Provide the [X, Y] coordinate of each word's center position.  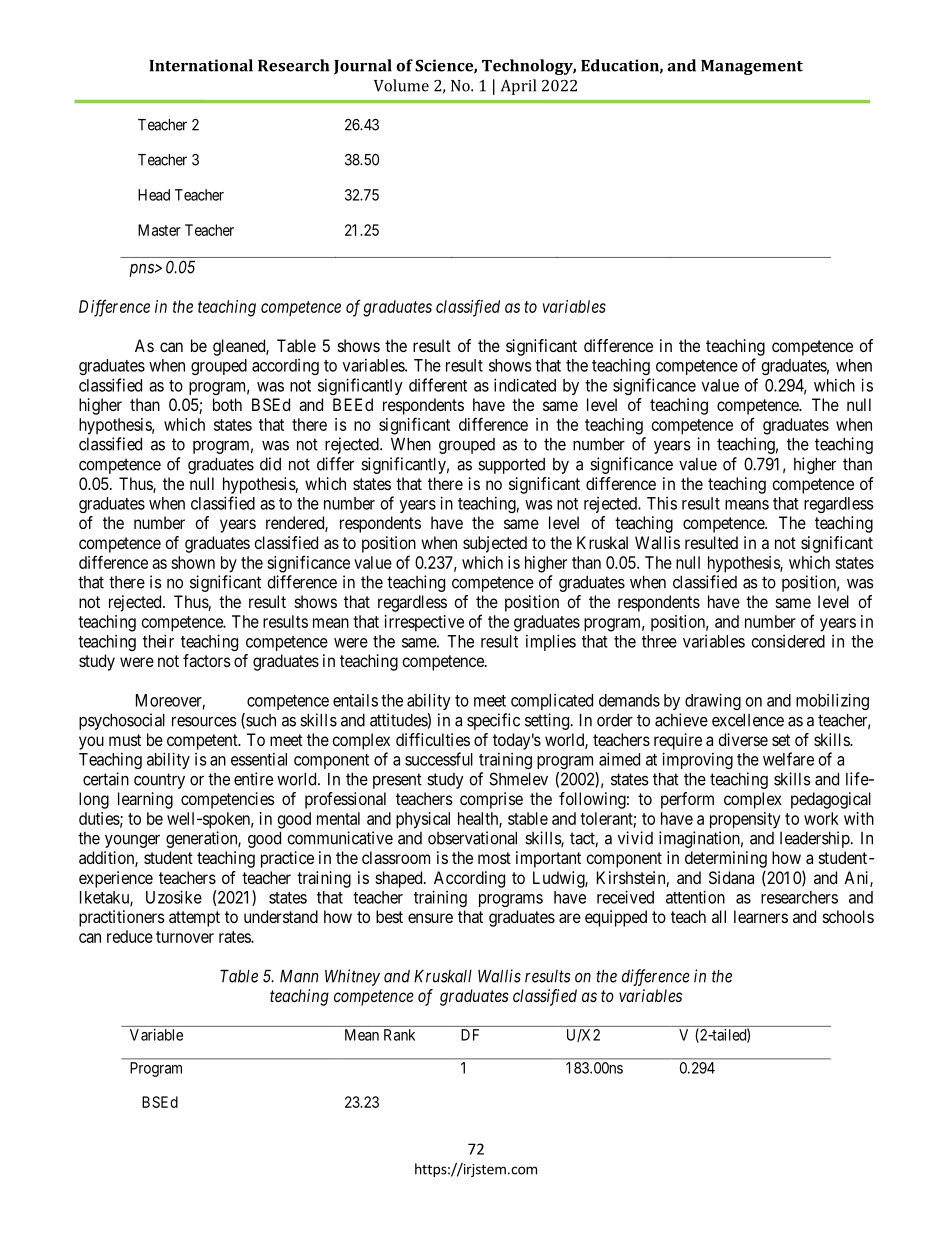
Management [752, 67]
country [159, 781]
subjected [495, 544]
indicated [525, 385]
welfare [788, 759]
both [227, 404]
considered [788, 641]
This [662, 503]
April [518, 87]
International [201, 65]
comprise [491, 800]
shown [193, 562]
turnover [185, 937]
